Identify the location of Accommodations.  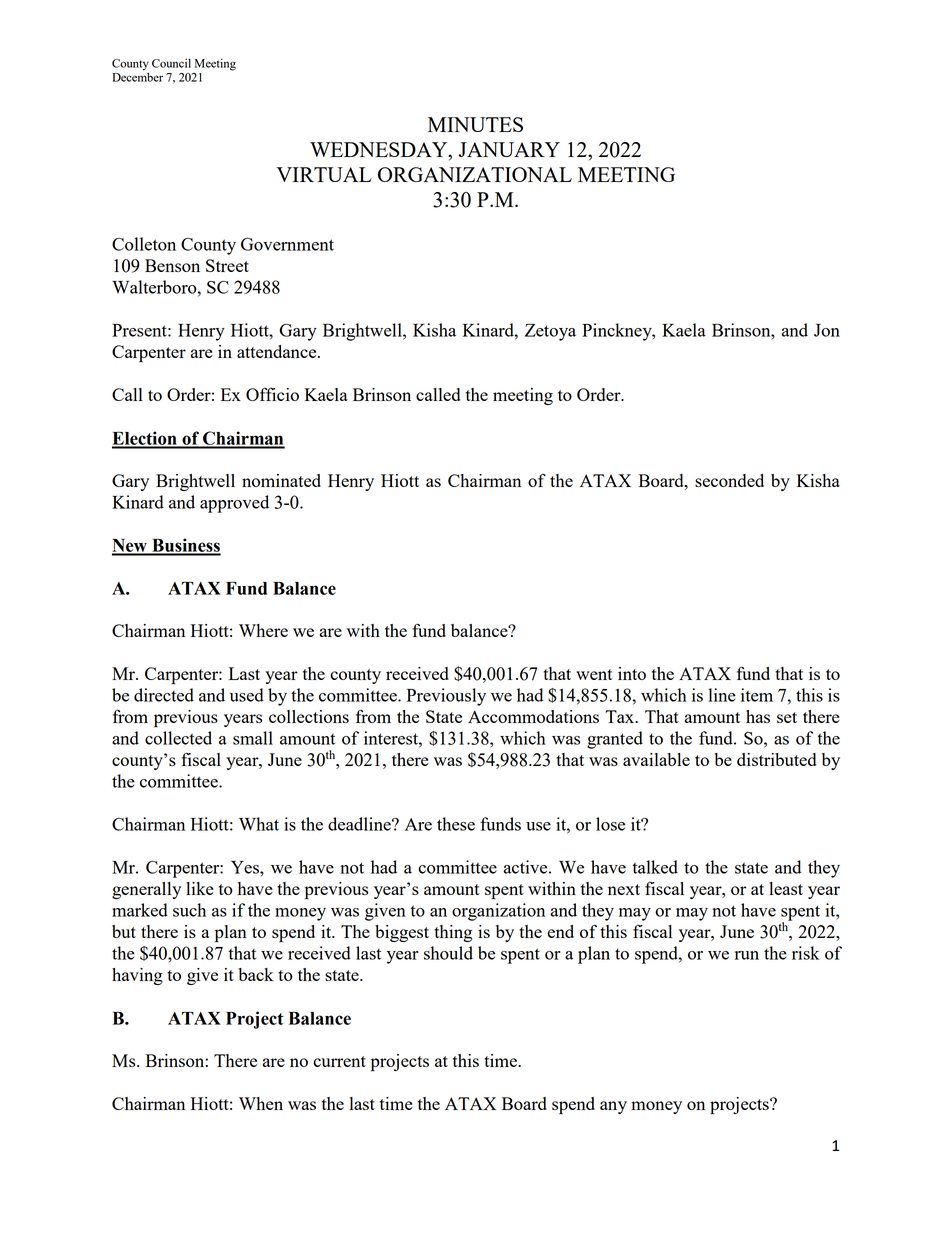
(533, 716).
